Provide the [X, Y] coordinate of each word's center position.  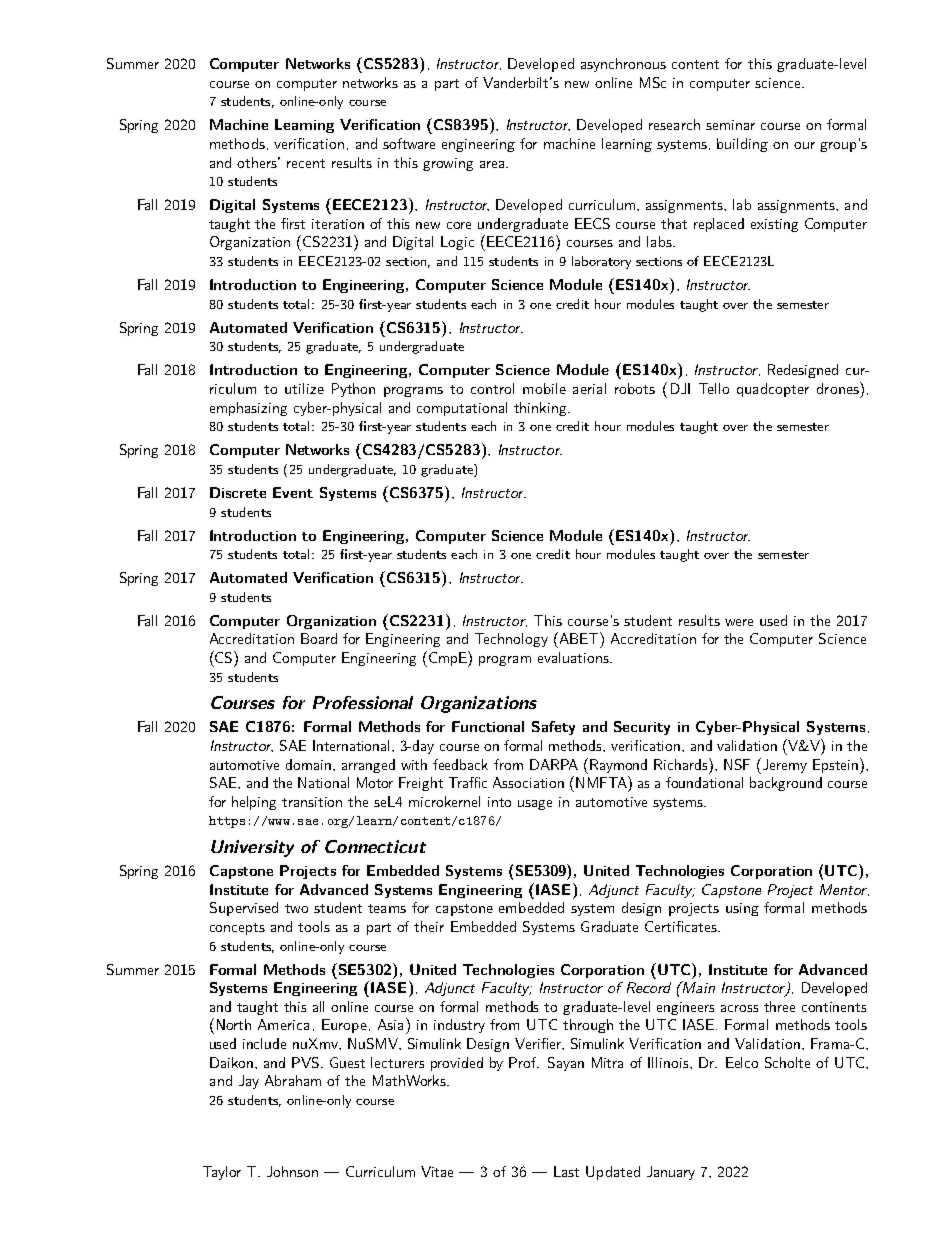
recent [306, 163]
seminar [730, 125]
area [493, 164]
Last [566, 1171]
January [671, 1173]
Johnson [292, 1171]
